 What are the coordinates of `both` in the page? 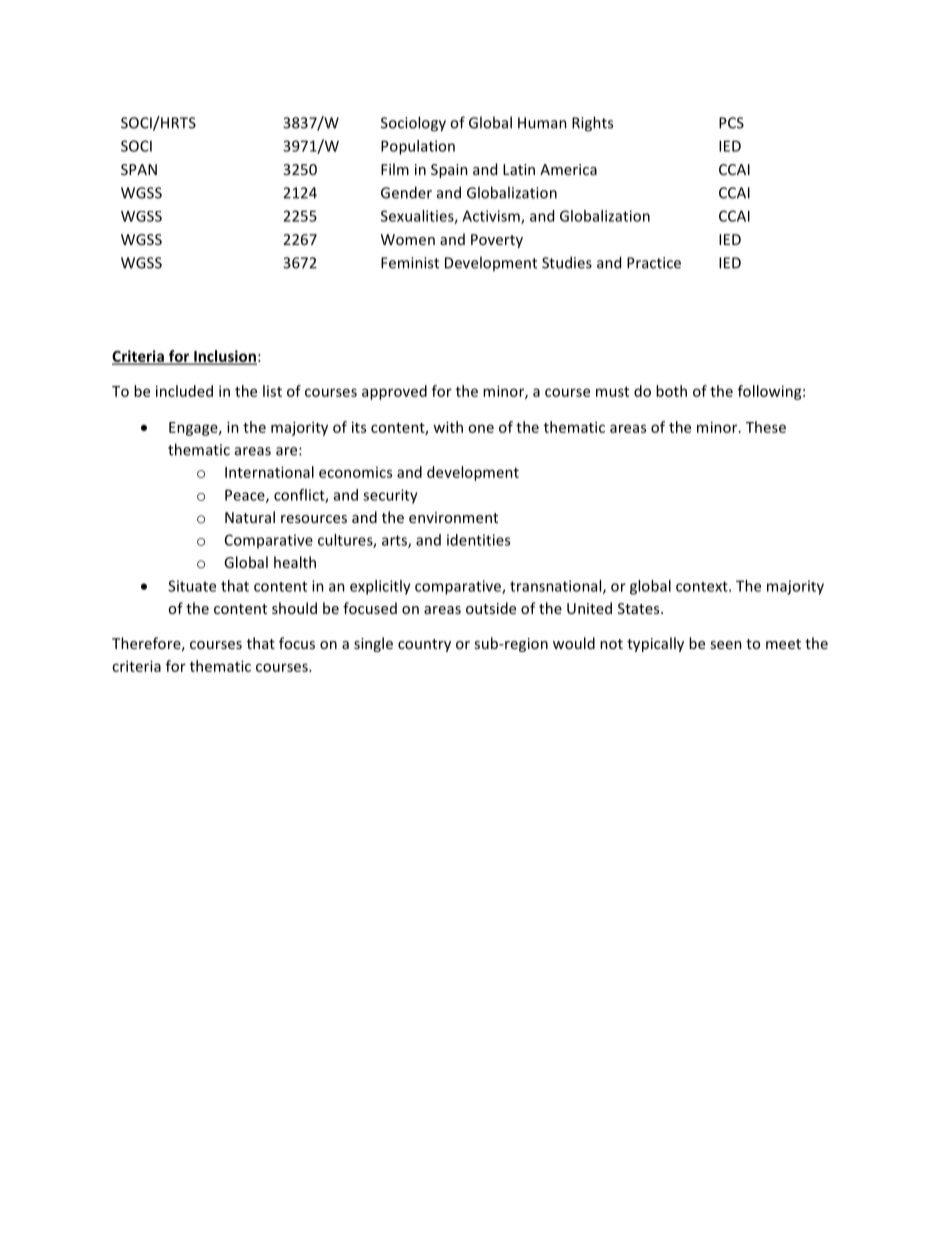 It's located at (671, 391).
